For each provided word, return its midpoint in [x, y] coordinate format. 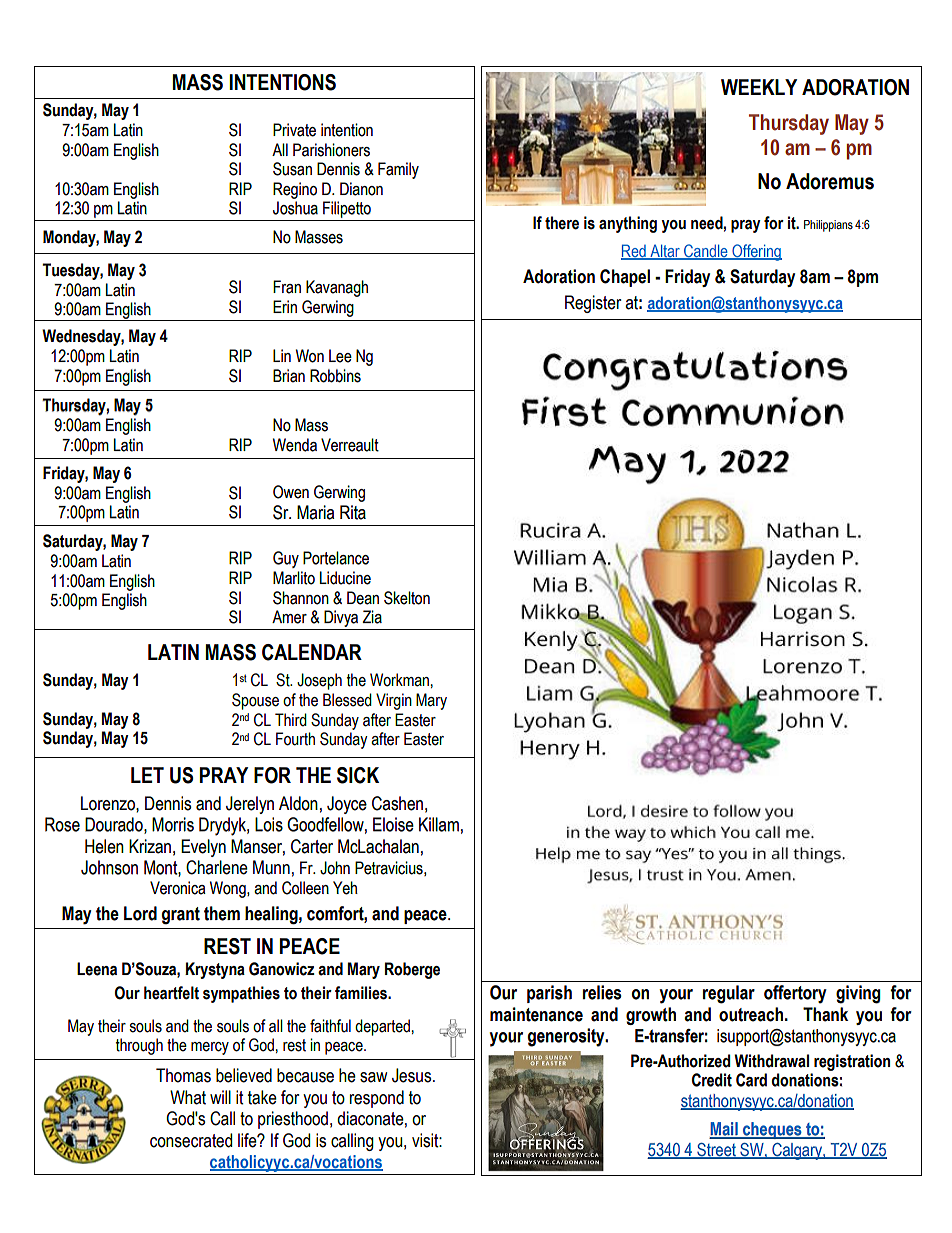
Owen [291, 492]
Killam [439, 824]
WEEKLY [759, 87]
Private [294, 130]
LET [147, 775]
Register [593, 304]
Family [398, 170]
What [188, 1097]
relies [602, 992]
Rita [353, 512]
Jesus [413, 1075]
